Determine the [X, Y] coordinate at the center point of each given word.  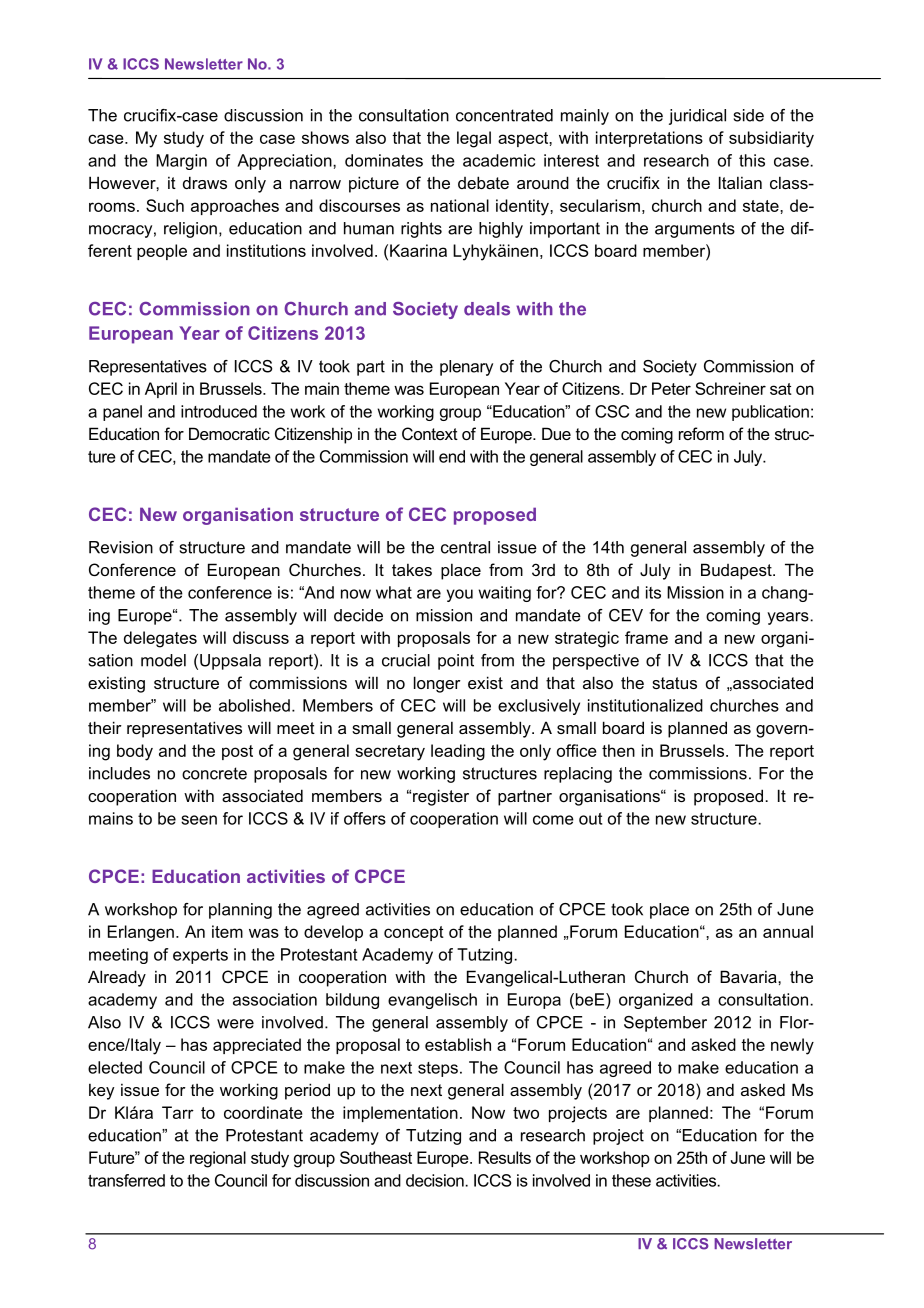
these [631, 1180]
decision [436, 1180]
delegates [160, 639]
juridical [697, 117]
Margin [181, 162]
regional [218, 1159]
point [456, 662]
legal [474, 139]
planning [240, 911]
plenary [466, 368]
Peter [671, 388]
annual [788, 931]
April [161, 390]
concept [414, 933]
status [674, 683]
